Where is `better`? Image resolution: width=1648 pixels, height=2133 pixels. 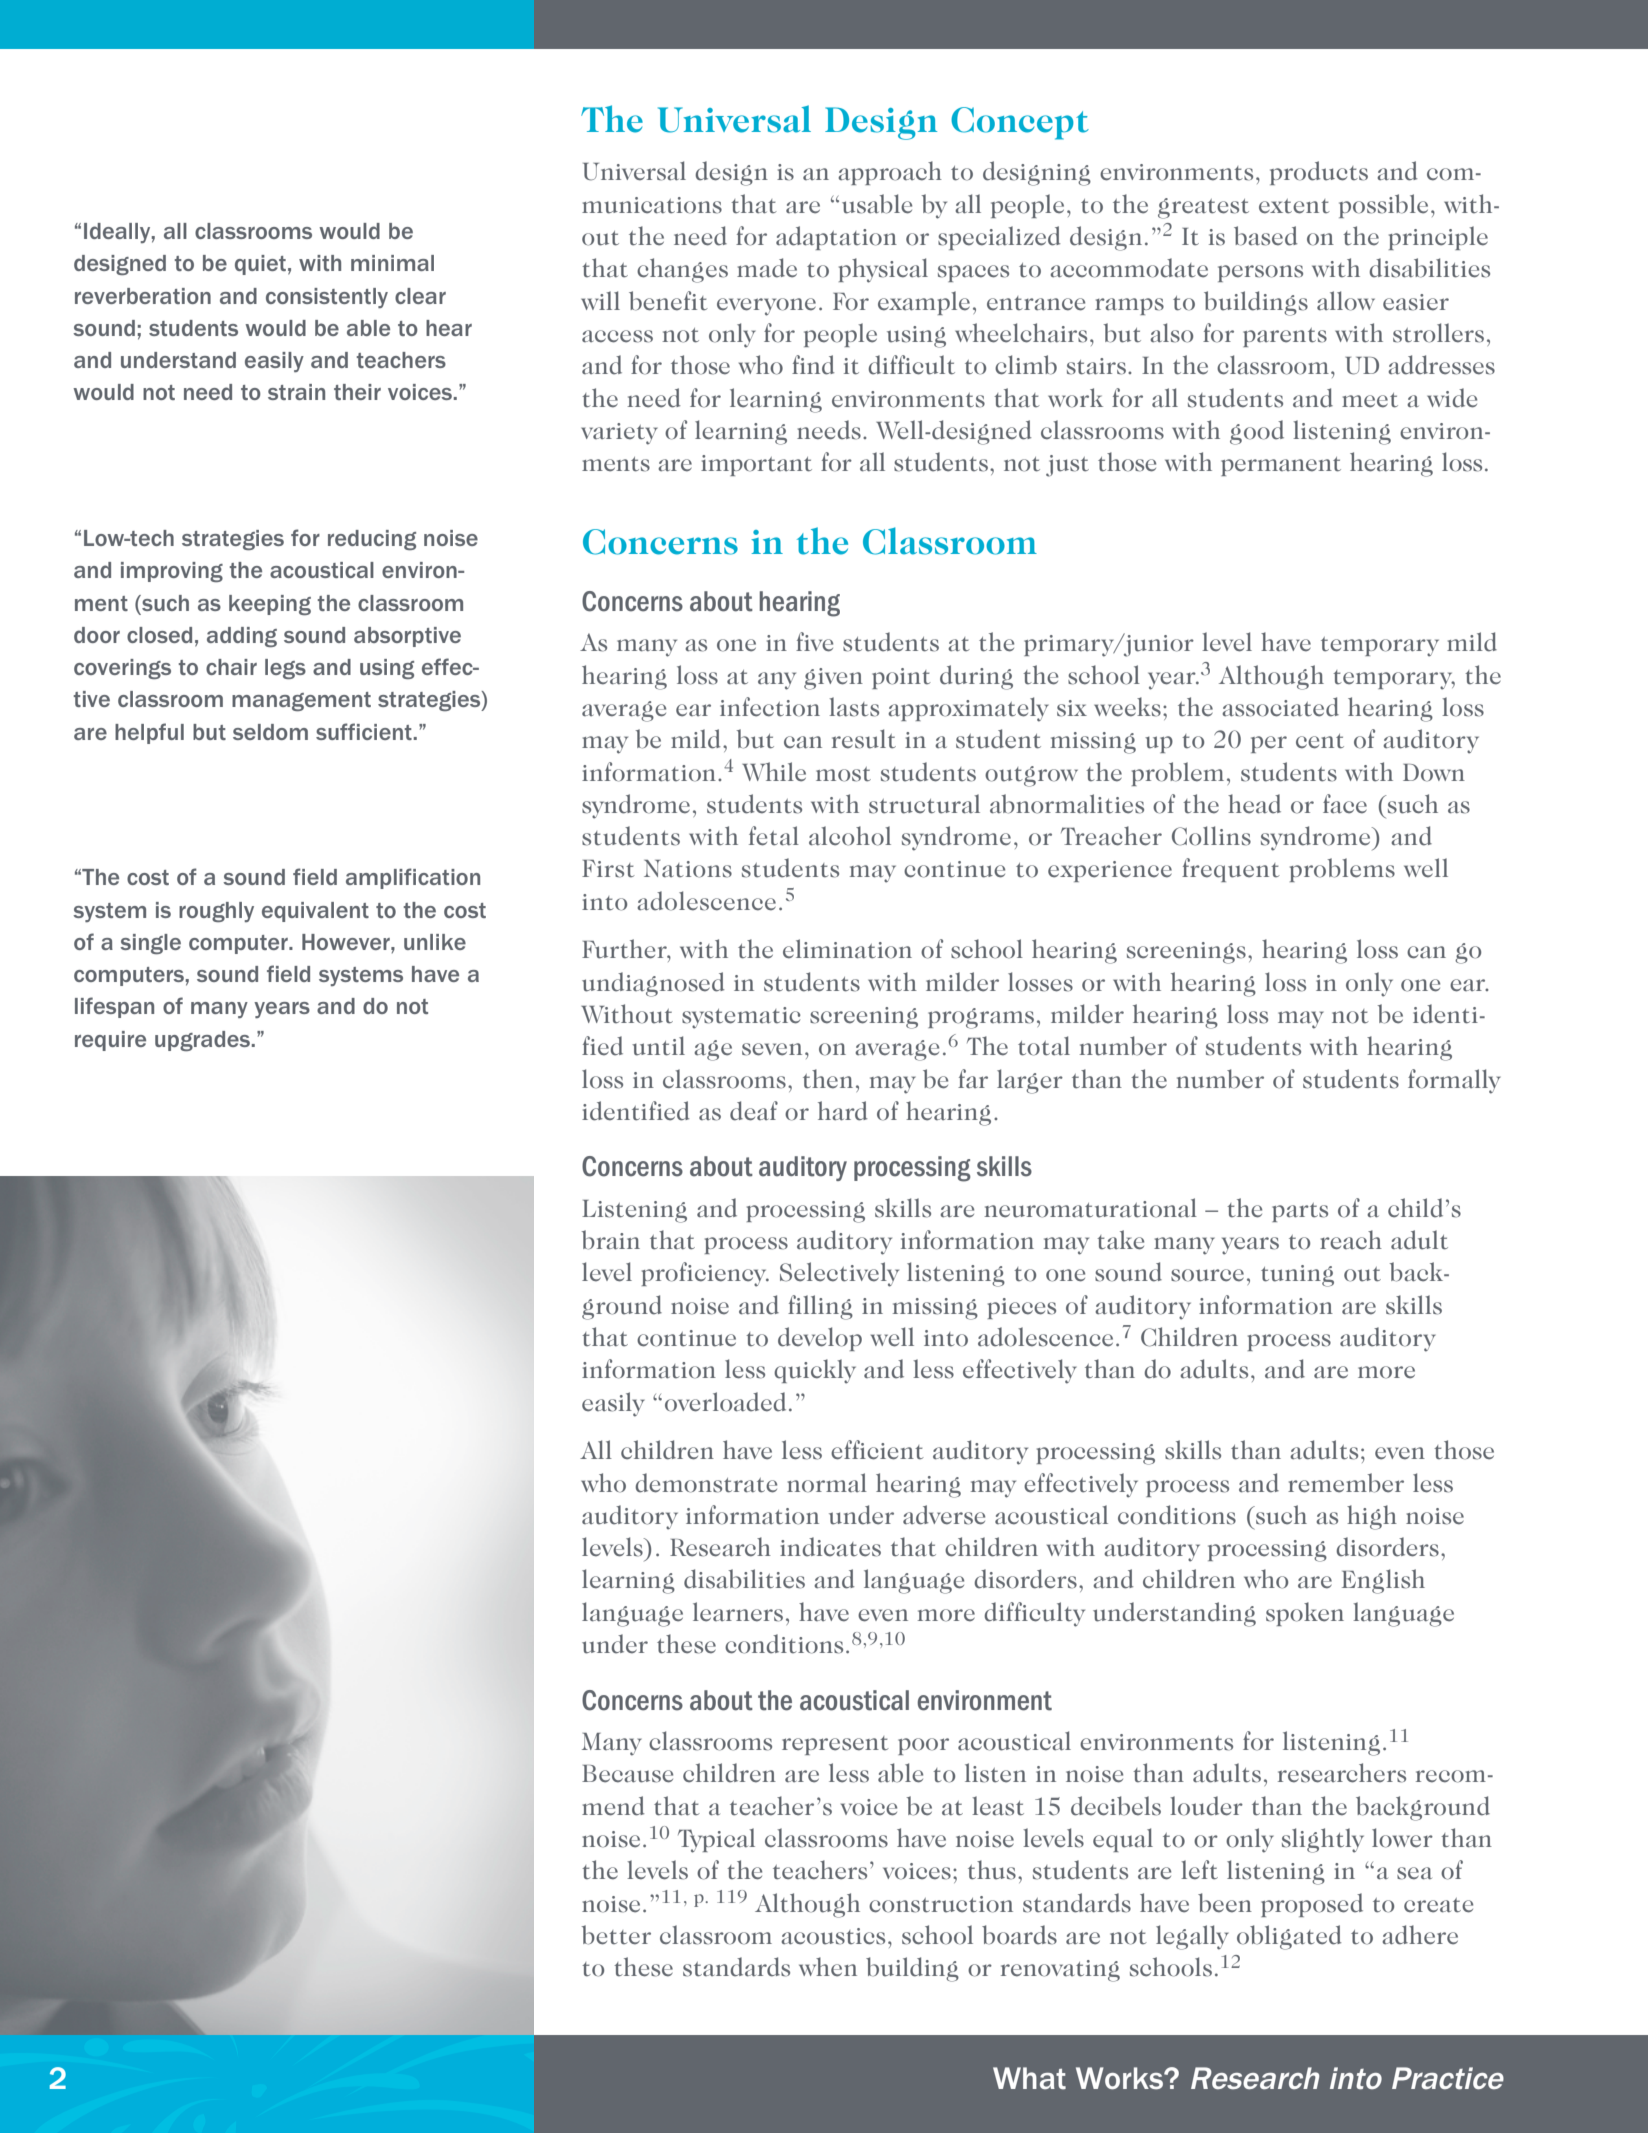
better is located at coordinates (616, 1935).
